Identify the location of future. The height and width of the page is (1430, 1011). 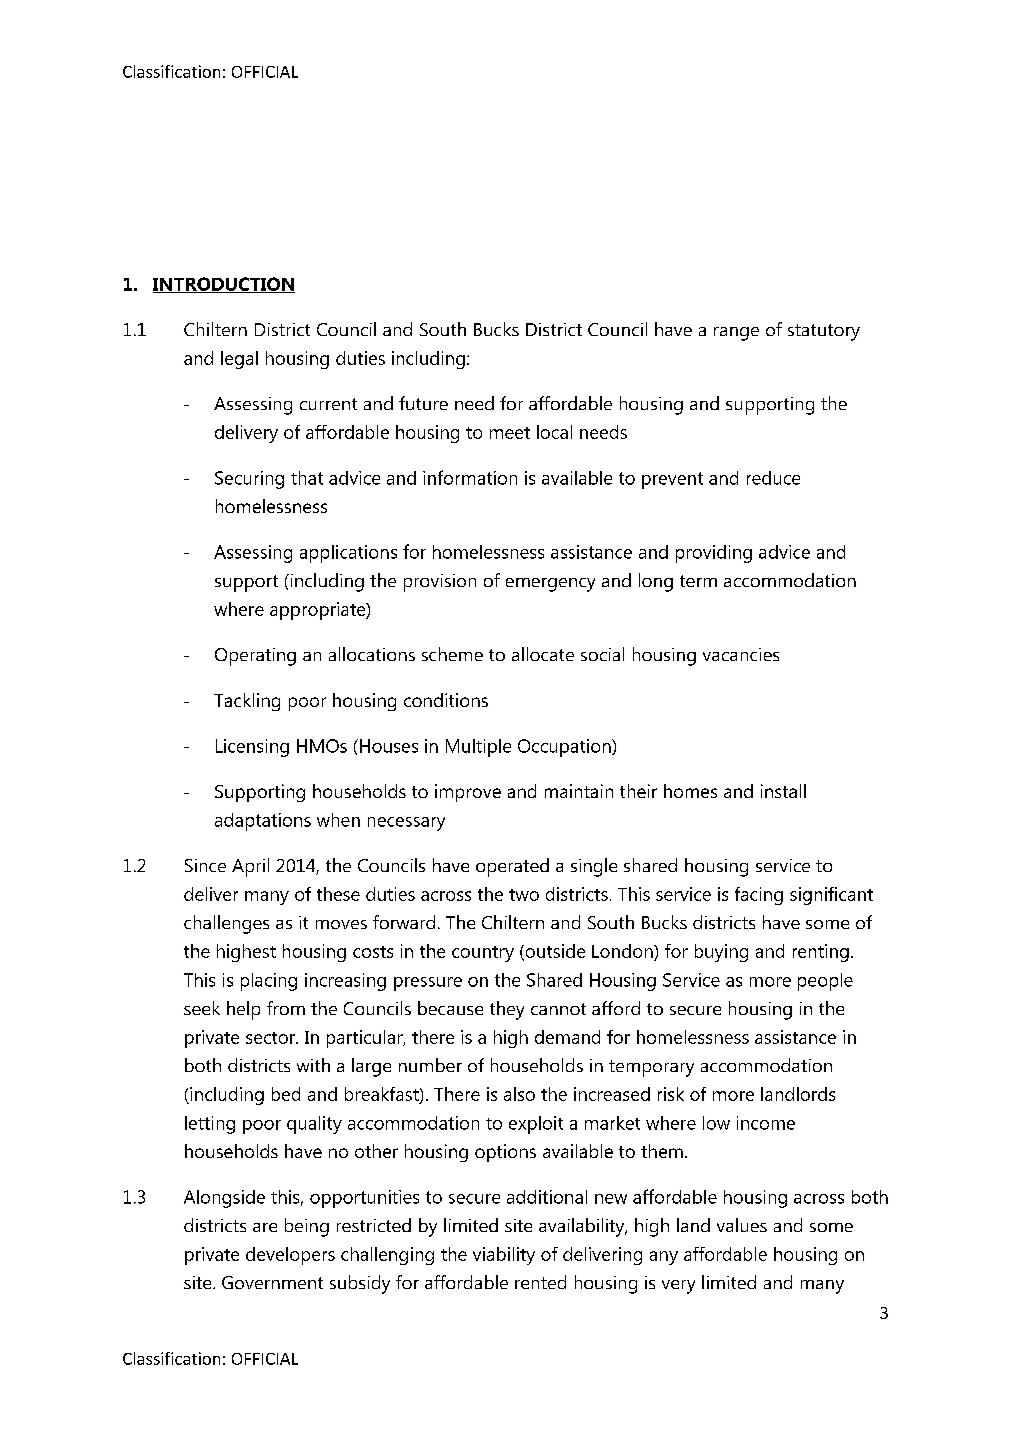
(423, 403).
